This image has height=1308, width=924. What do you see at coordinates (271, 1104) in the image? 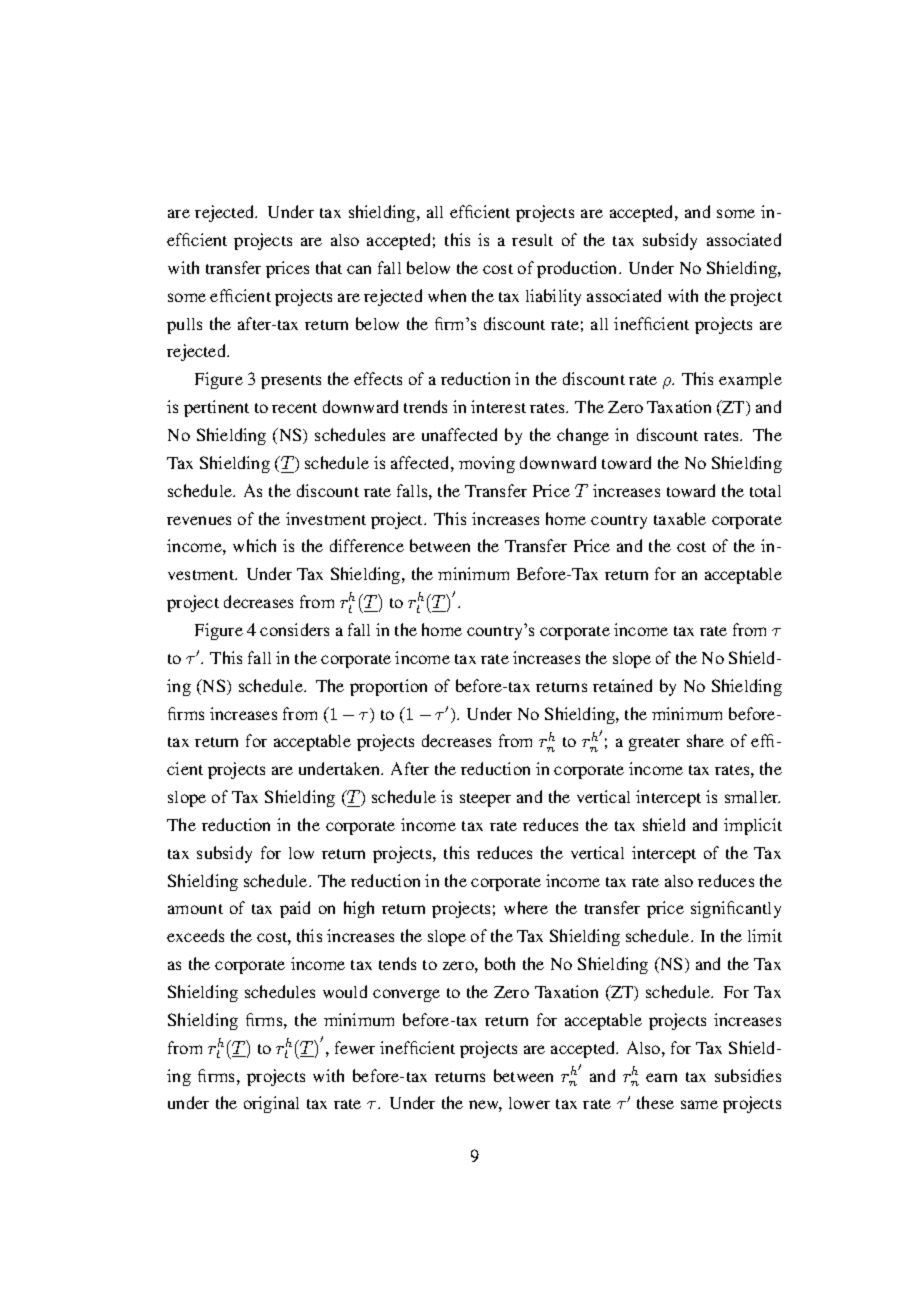
I see `original` at bounding box center [271, 1104].
